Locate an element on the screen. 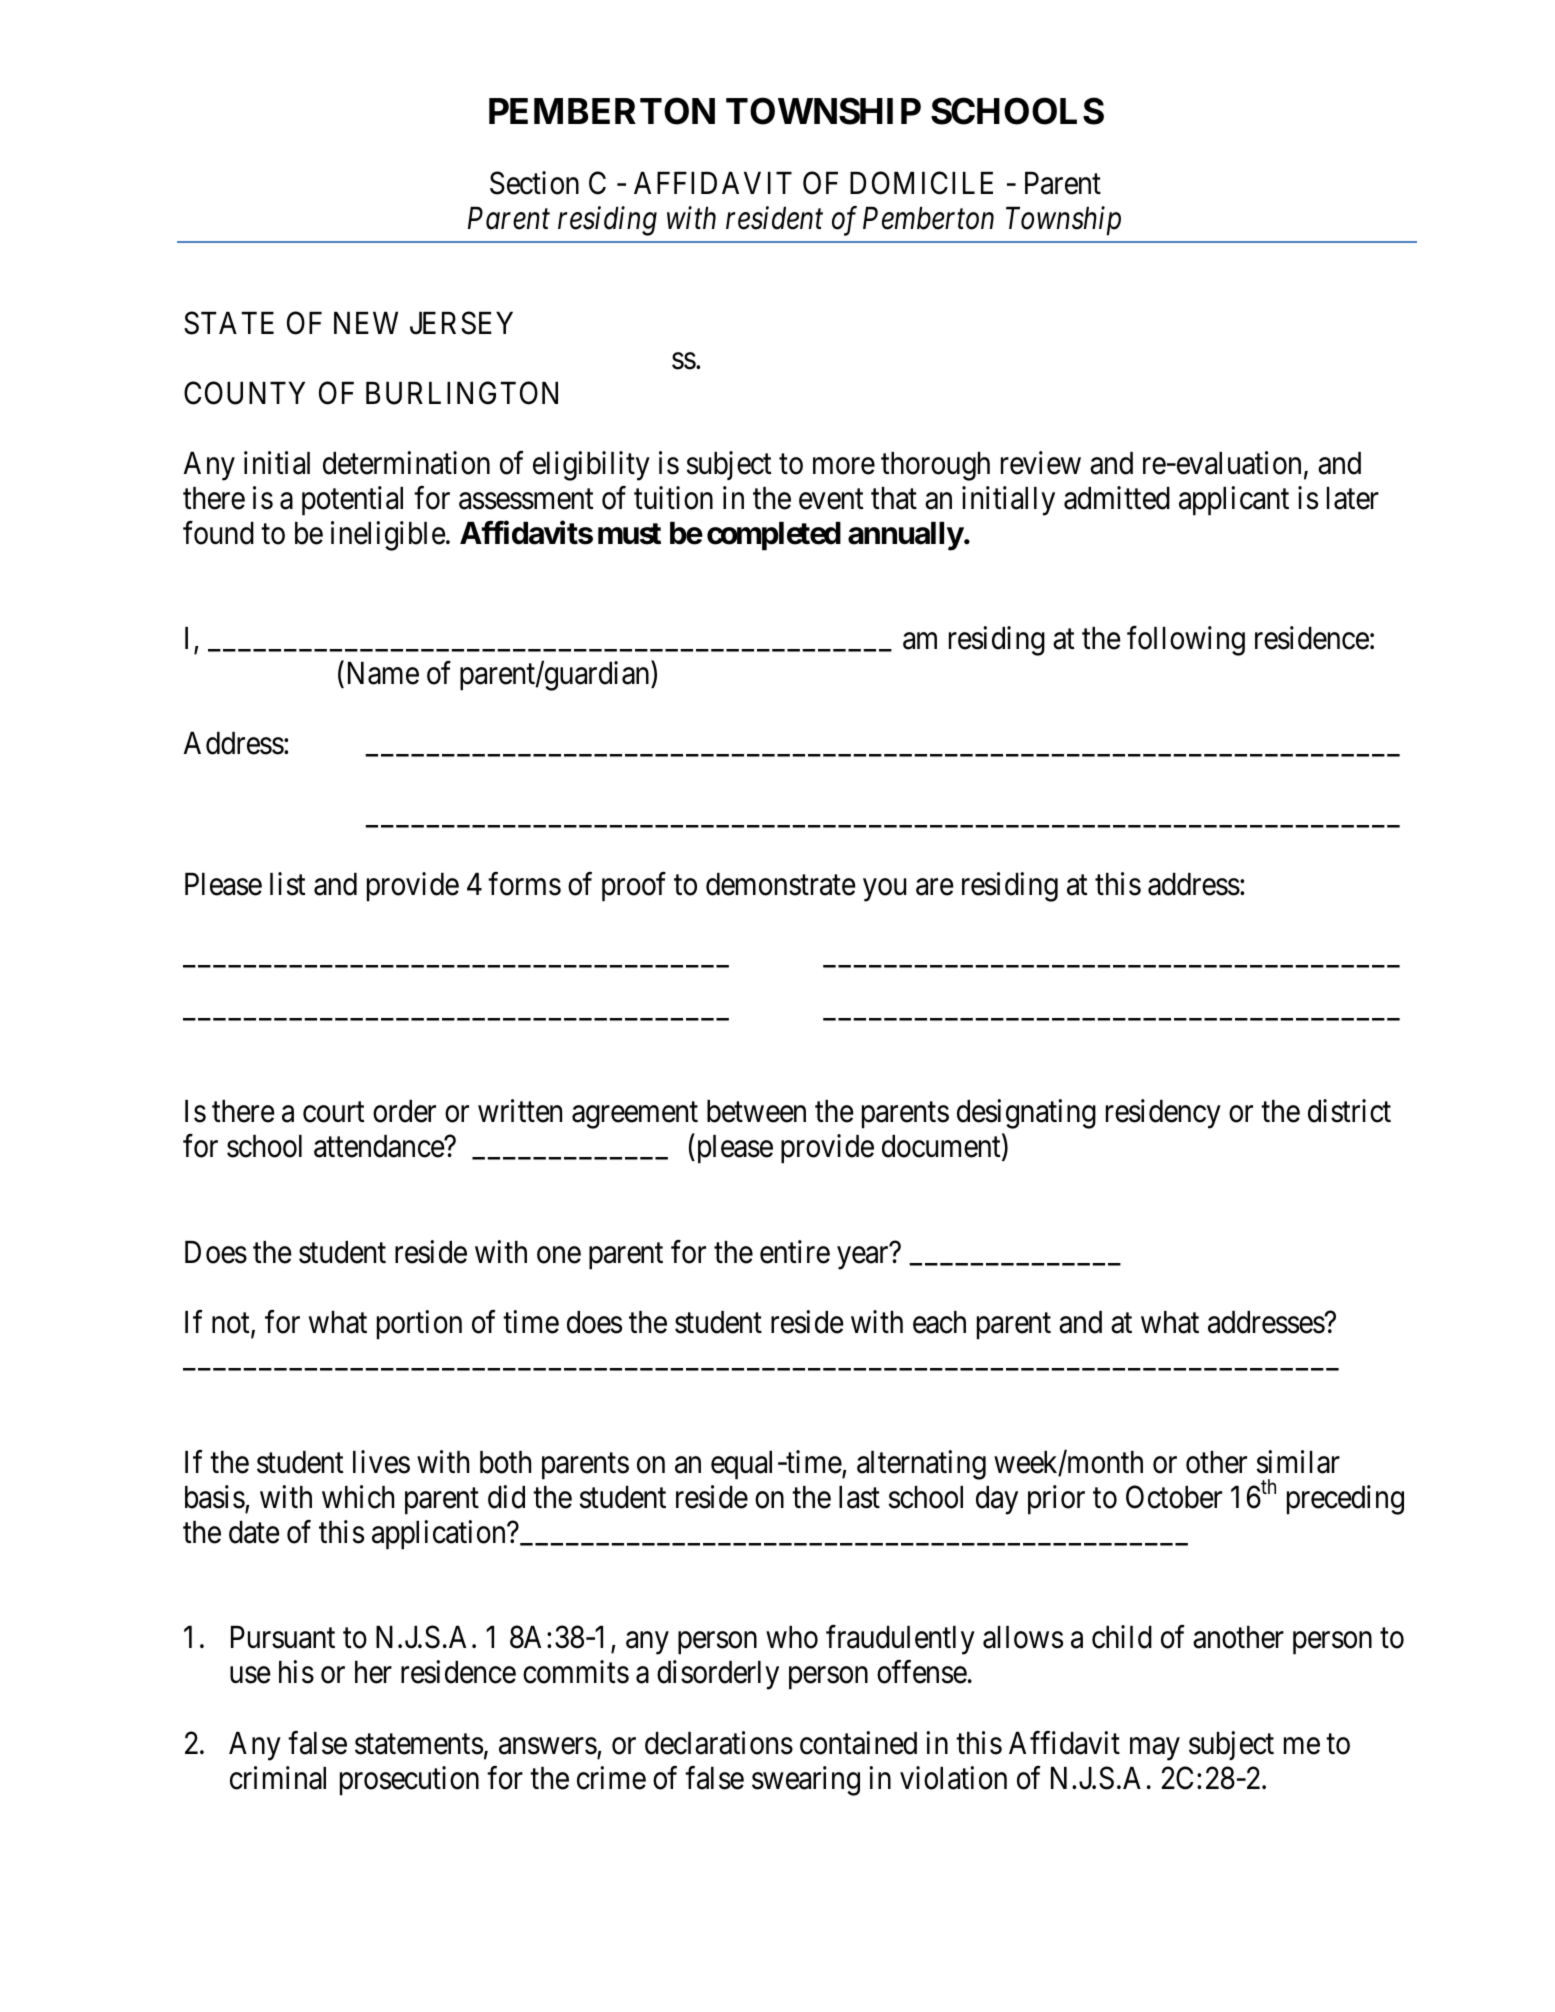 The width and height of the screenshot is (1555, 2012). district is located at coordinates (1349, 1111).
